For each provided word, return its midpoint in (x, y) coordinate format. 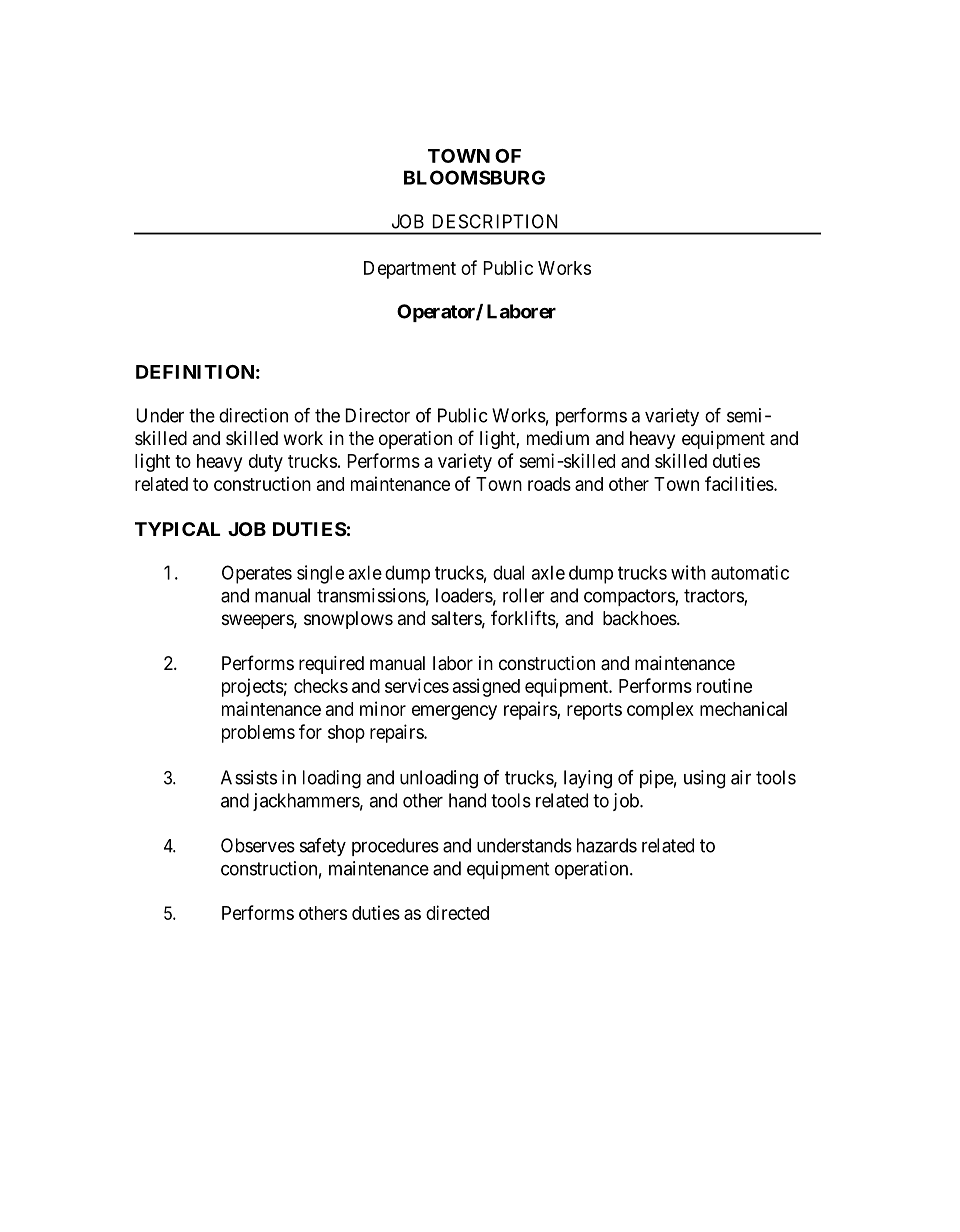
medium (558, 438)
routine (724, 685)
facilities (739, 483)
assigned (486, 687)
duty (266, 463)
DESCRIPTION (495, 221)
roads (549, 484)
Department (410, 270)
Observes (258, 845)
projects (253, 687)
